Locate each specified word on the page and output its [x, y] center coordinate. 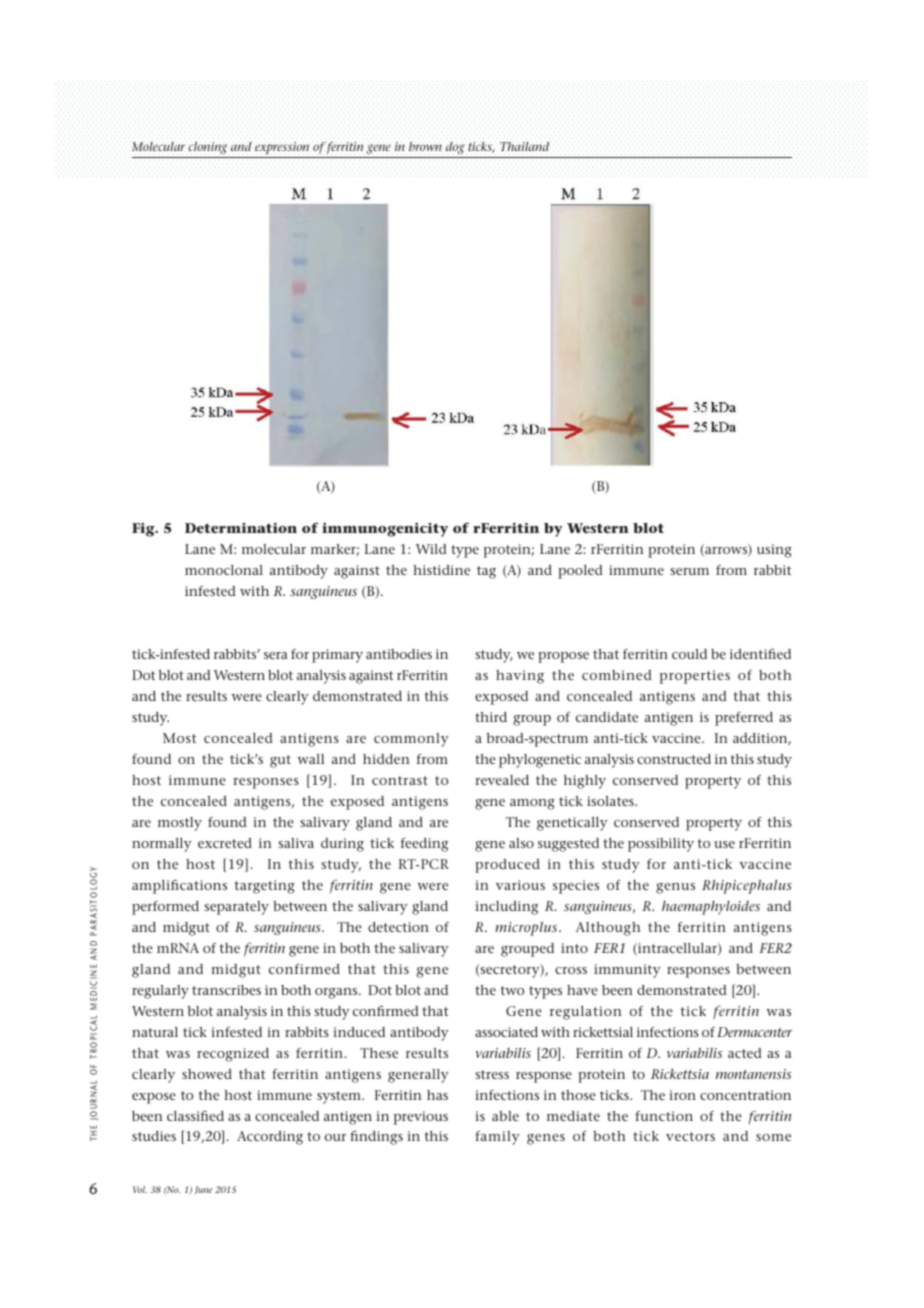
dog [455, 148]
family [497, 1138]
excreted [225, 843]
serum [689, 571]
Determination [241, 528]
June [204, 1190]
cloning [208, 148]
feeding [424, 845]
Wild [431, 549]
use [724, 844]
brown [426, 148]
